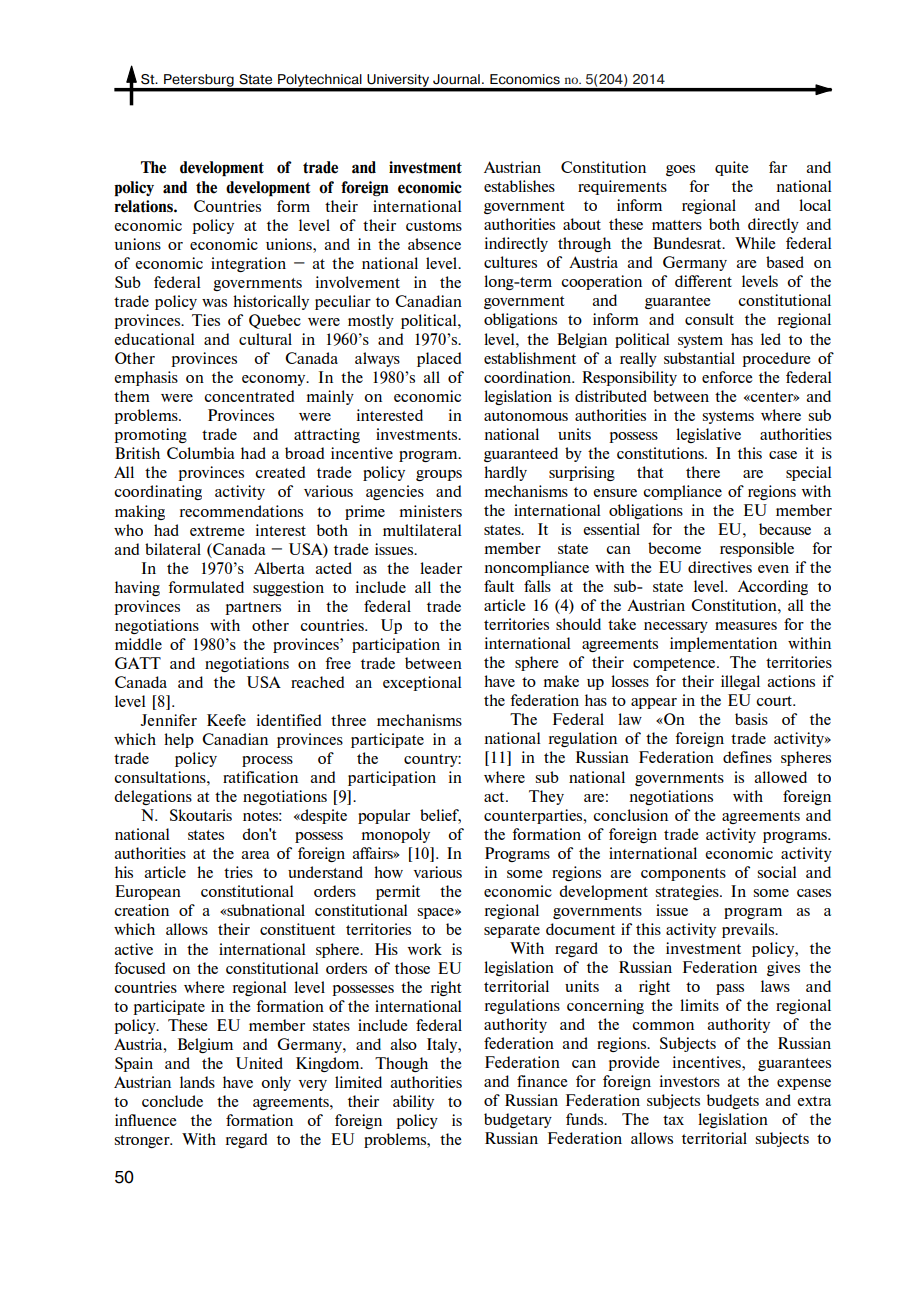  What do you see at coordinates (732, 168) in the document?
I see `quite` at bounding box center [732, 168].
